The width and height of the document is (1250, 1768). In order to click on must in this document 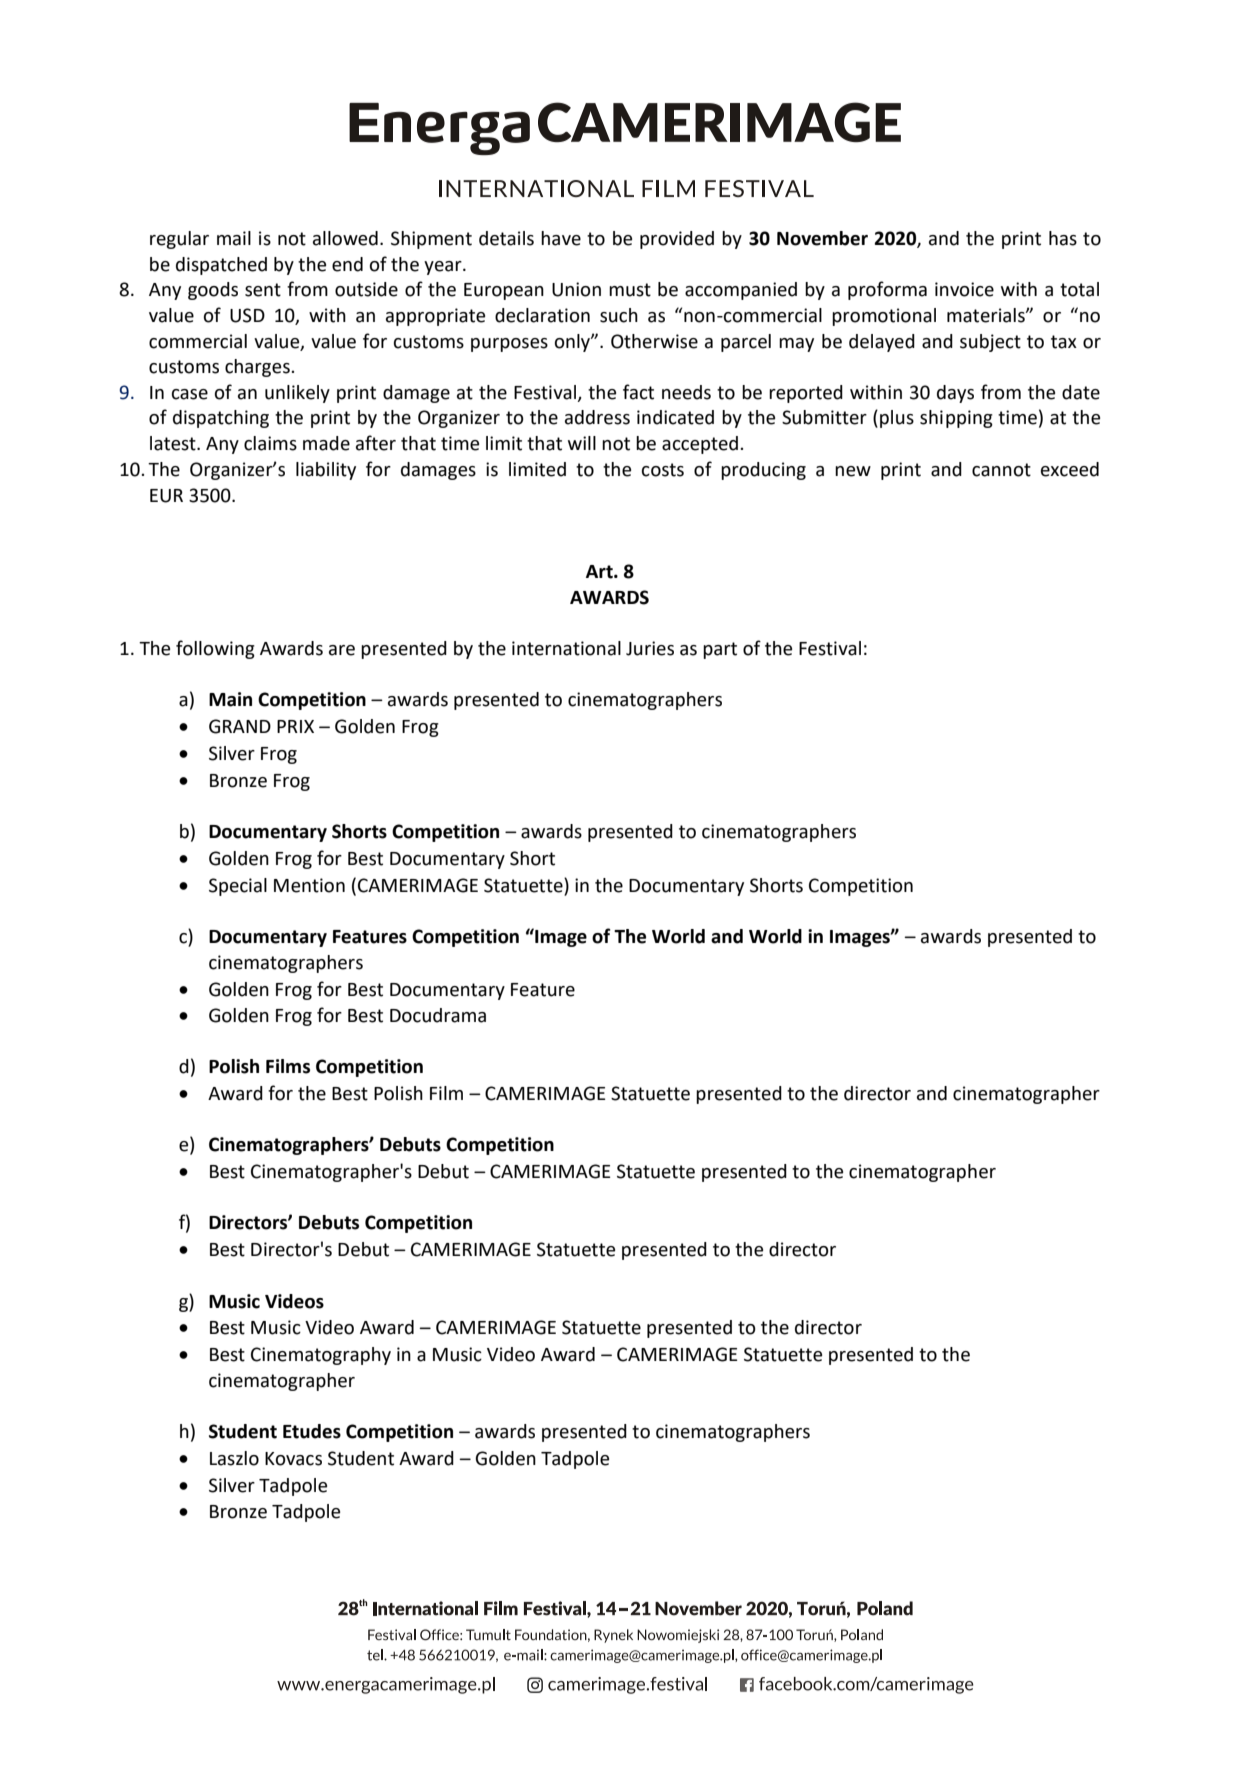, I will do `click(630, 290)`.
